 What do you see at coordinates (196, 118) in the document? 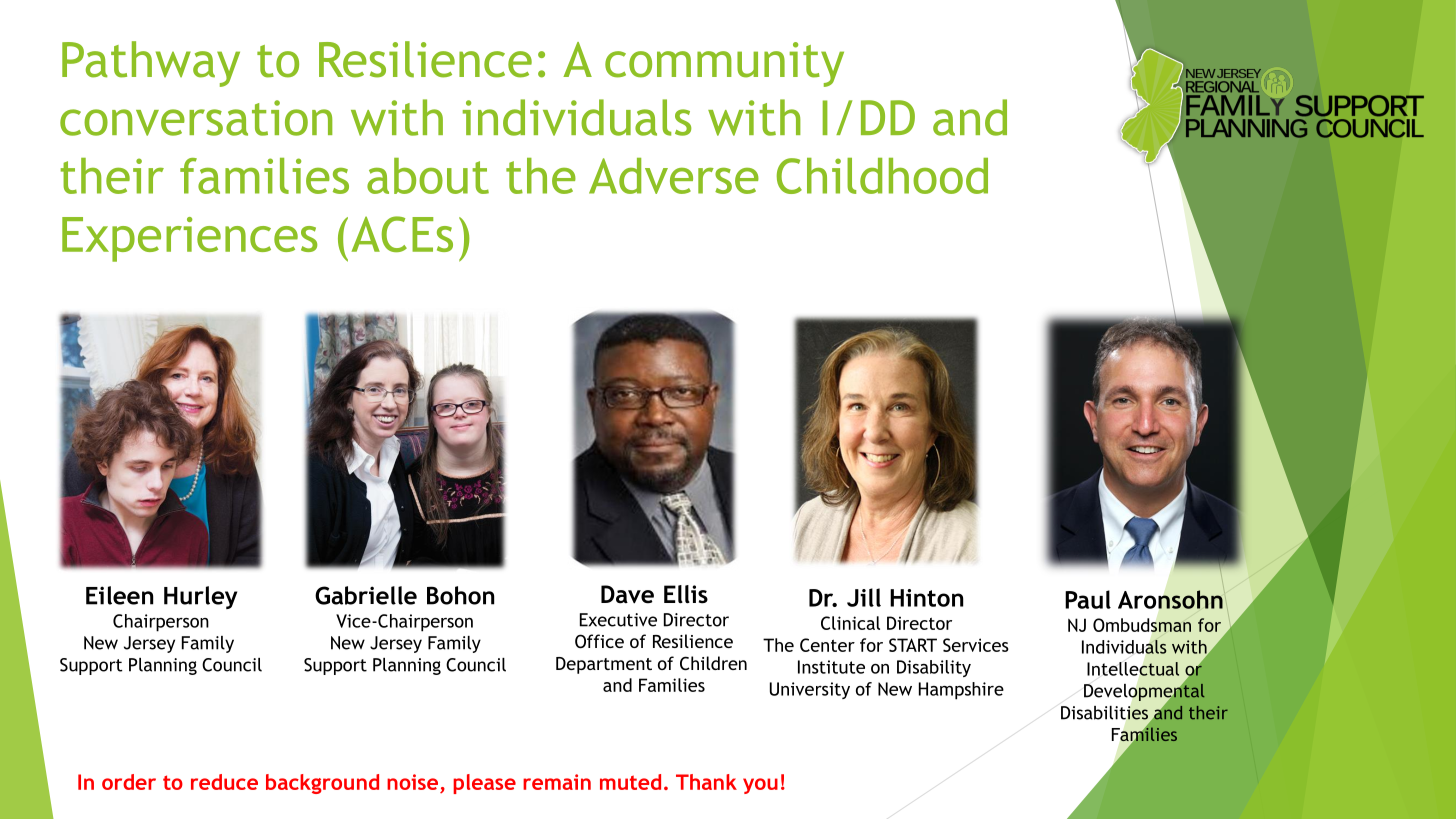
I see `conversation` at bounding box center [196, 118].
